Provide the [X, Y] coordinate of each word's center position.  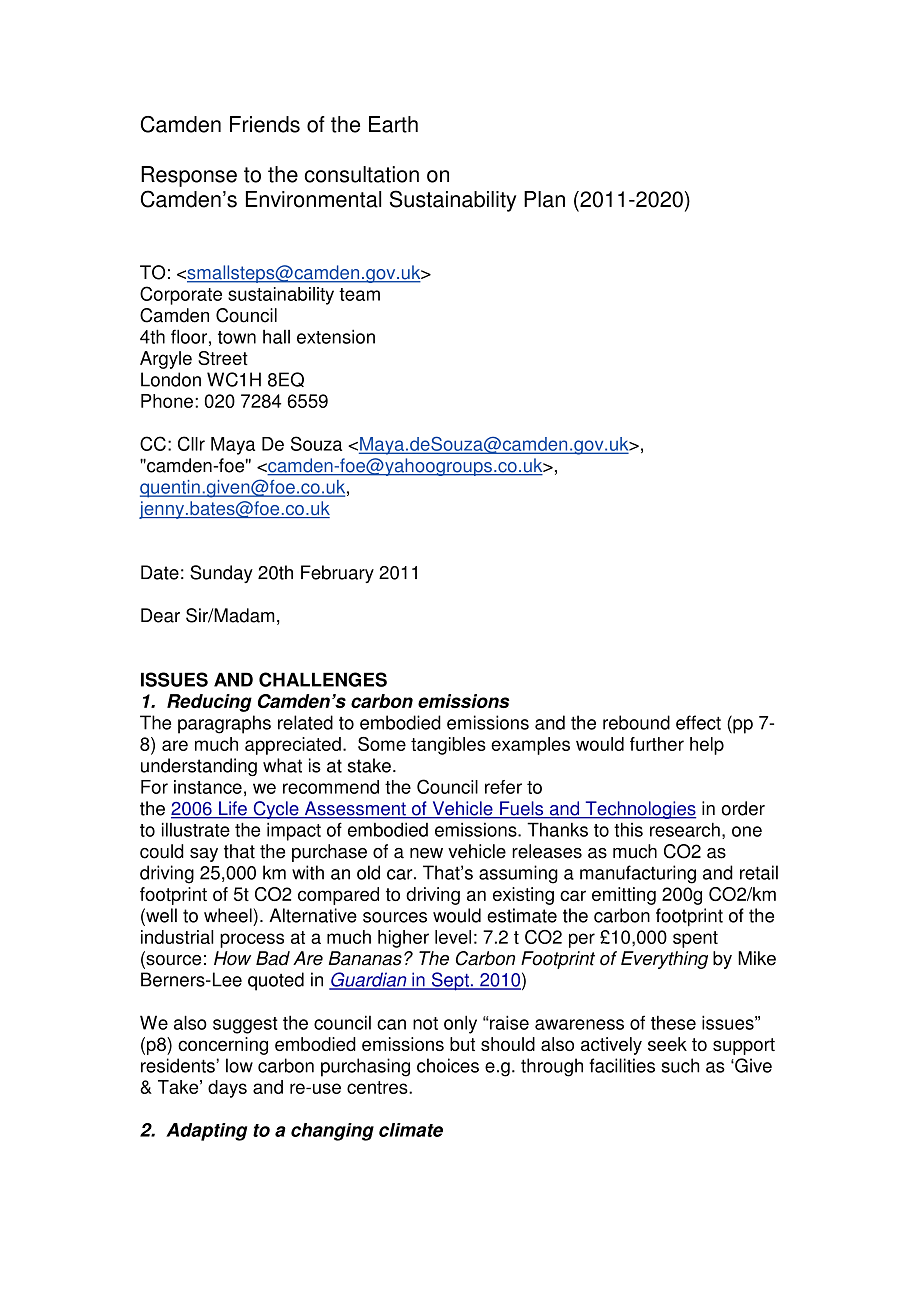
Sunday [221, 574]
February [337, 574]
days [227, 1089]
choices [448, 1065]
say [204, 855]
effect [698, 722]
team [359, 294]
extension [336, 336]
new [426, 853]
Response [189, 176]
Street [223, 358]
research [685, 829]
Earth [393, 124]
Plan [544, 199]
